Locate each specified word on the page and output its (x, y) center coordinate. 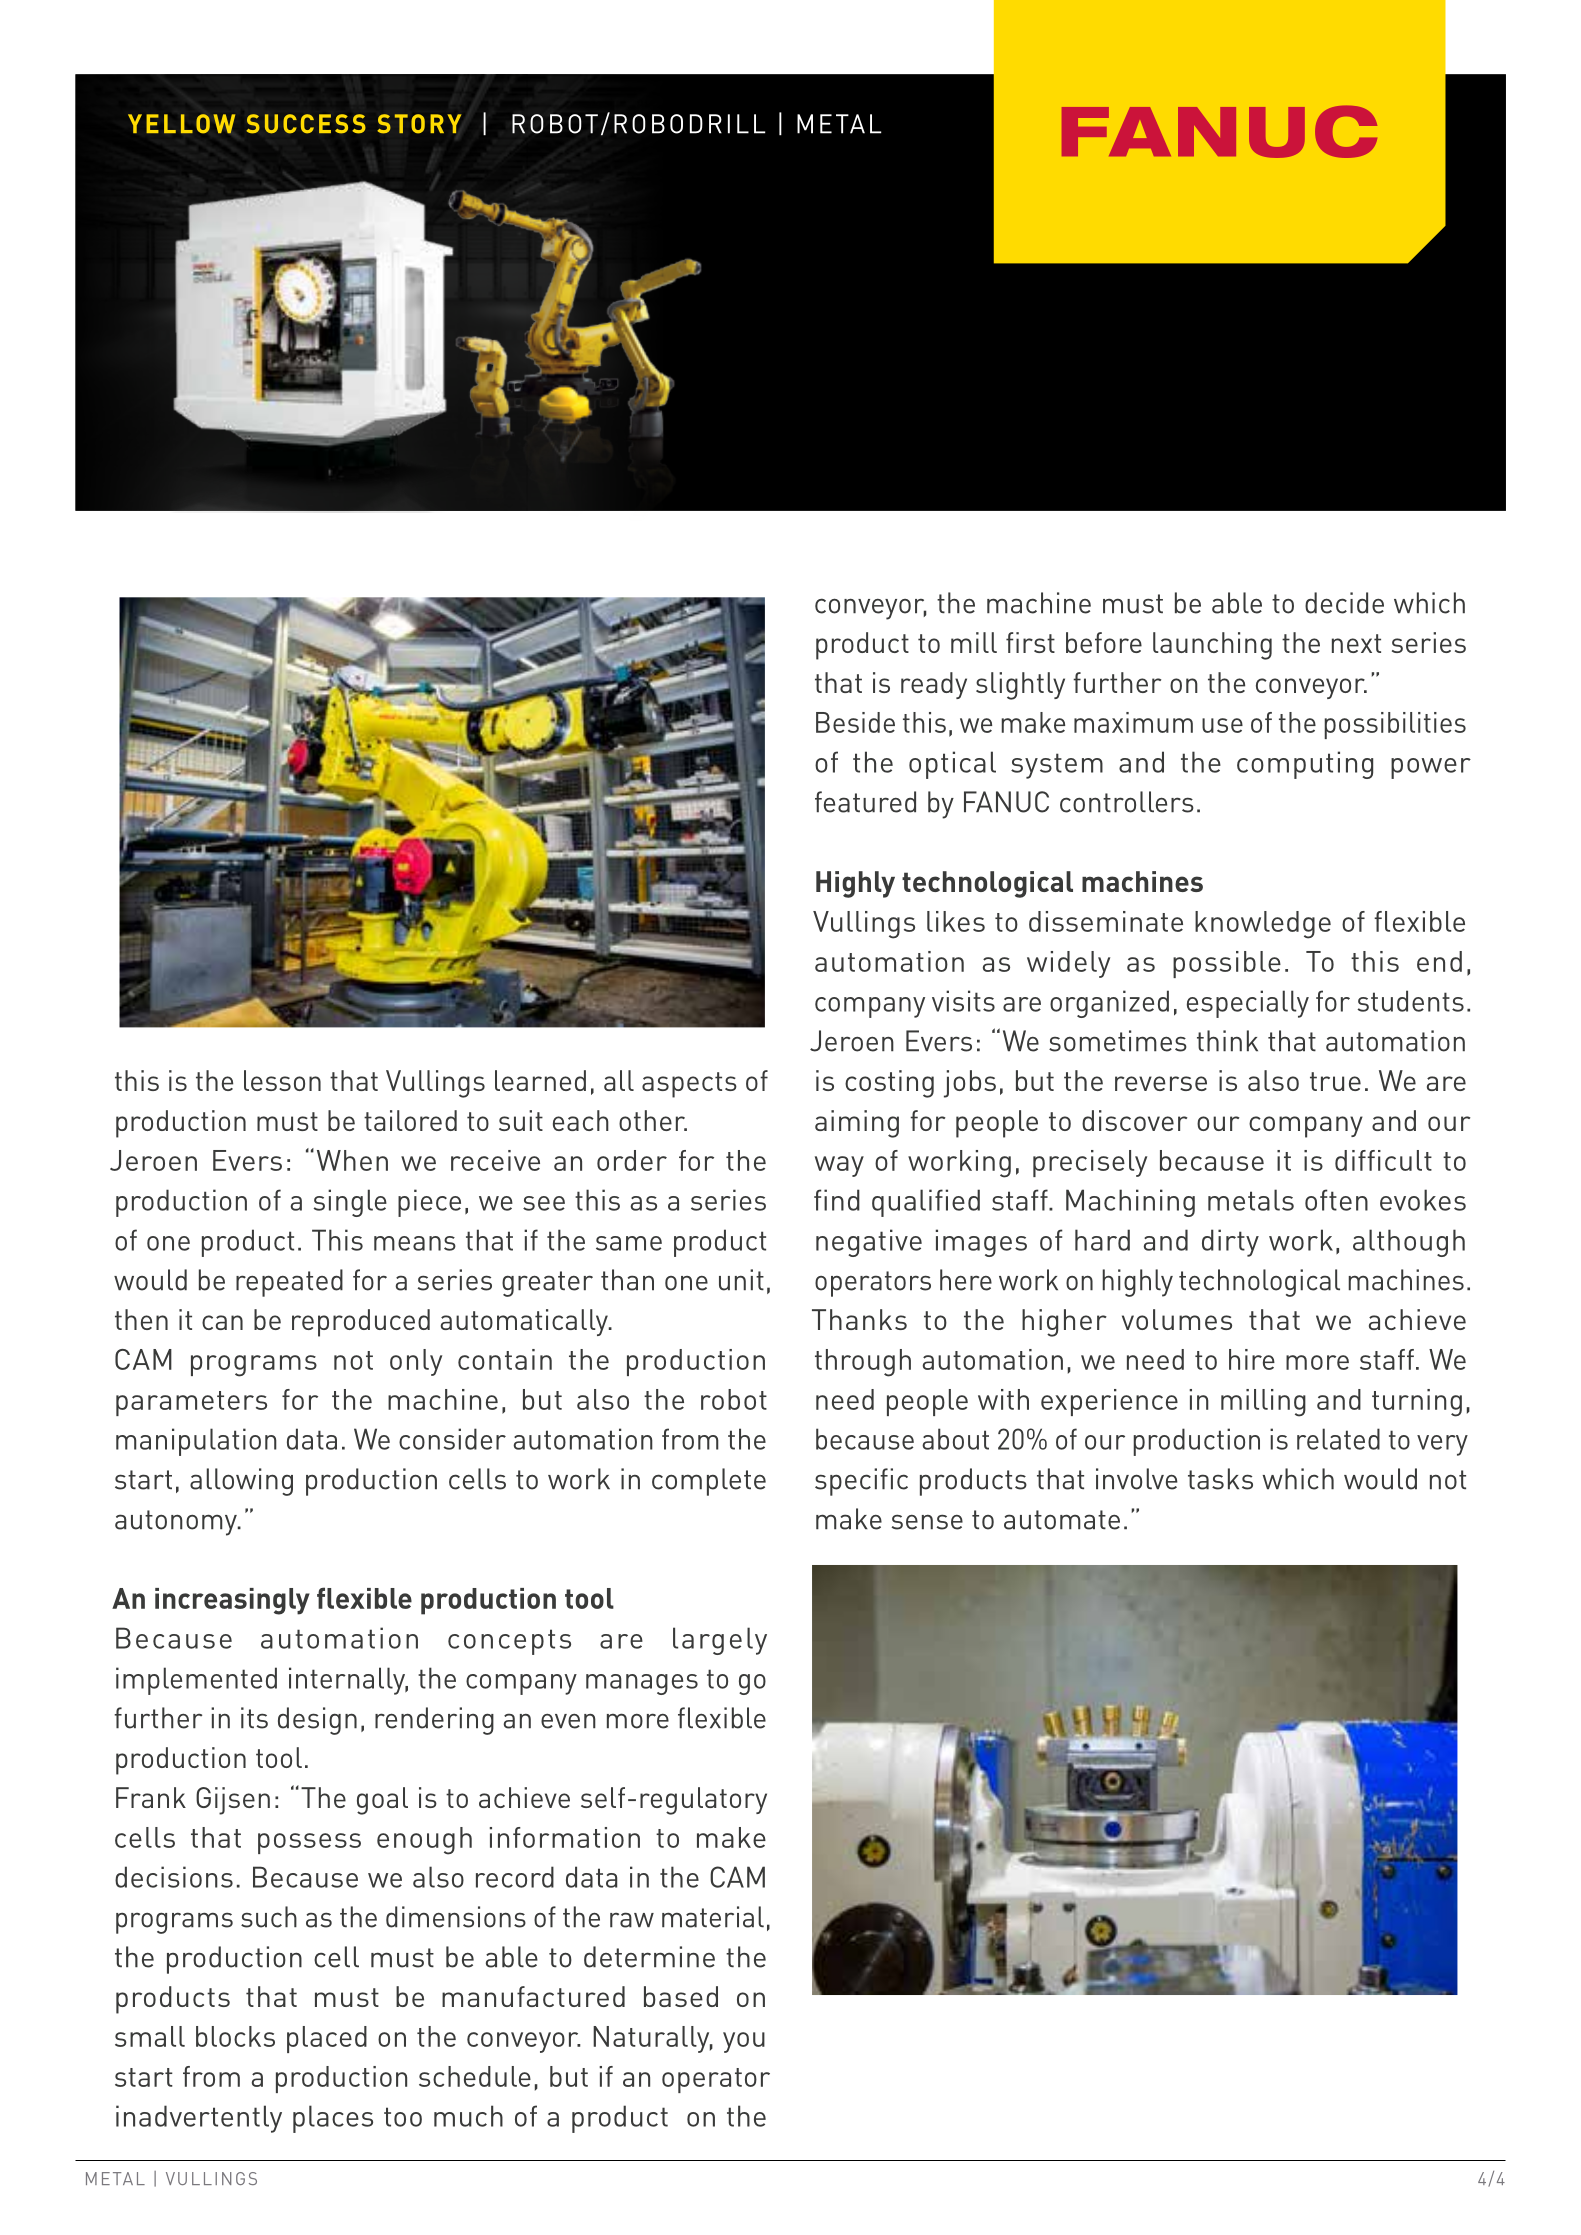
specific (861, 1482)
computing (1305, 765)
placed (327, 2039)
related (1338, 1439)
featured (865, 802)
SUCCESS (306, 124)
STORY (419, 124)
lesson (282, 1080)
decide (1344, 603)
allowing (241, 1482)
